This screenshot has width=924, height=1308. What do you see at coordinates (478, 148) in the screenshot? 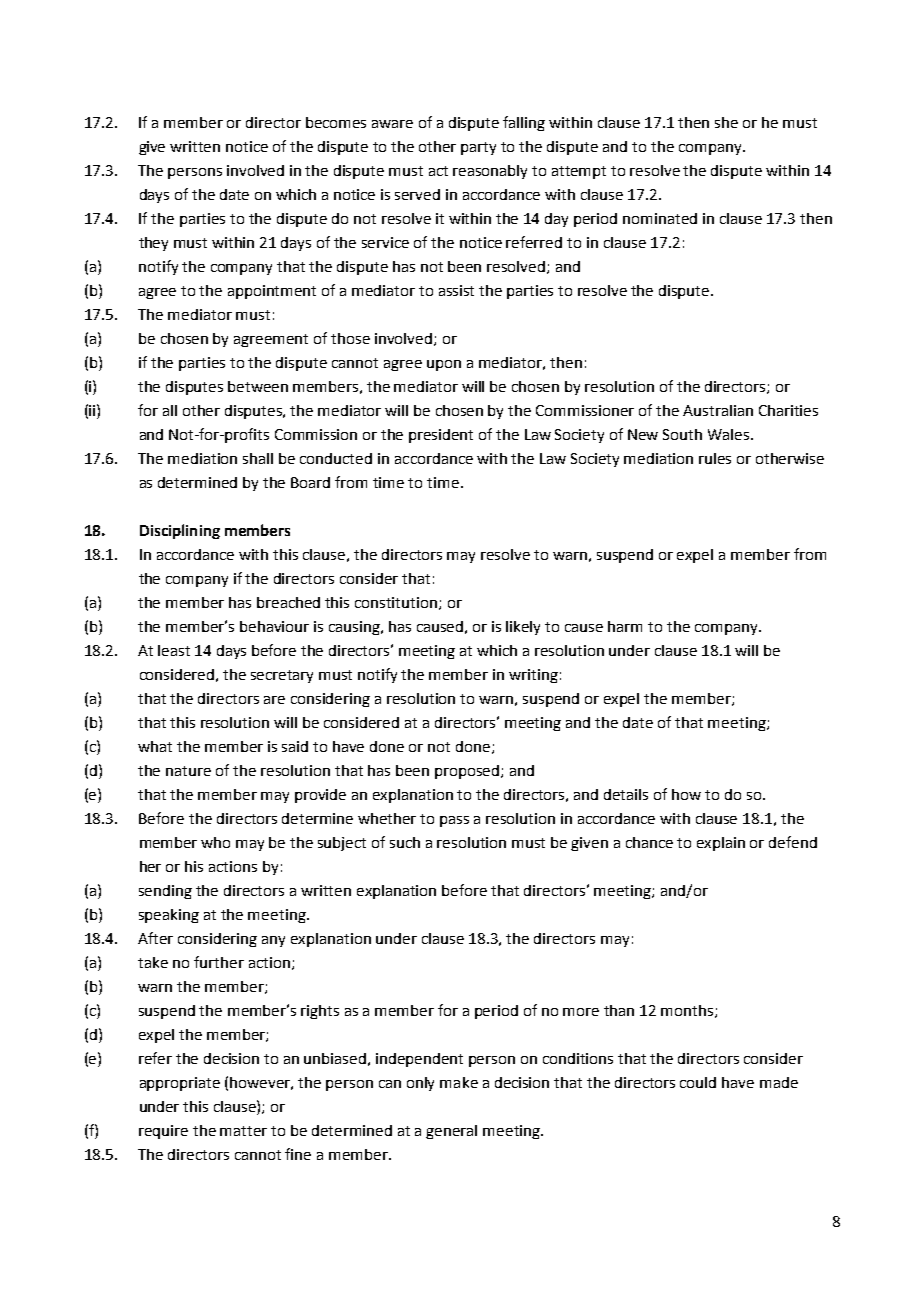
I see `party` at bounding box center [478, 148].
